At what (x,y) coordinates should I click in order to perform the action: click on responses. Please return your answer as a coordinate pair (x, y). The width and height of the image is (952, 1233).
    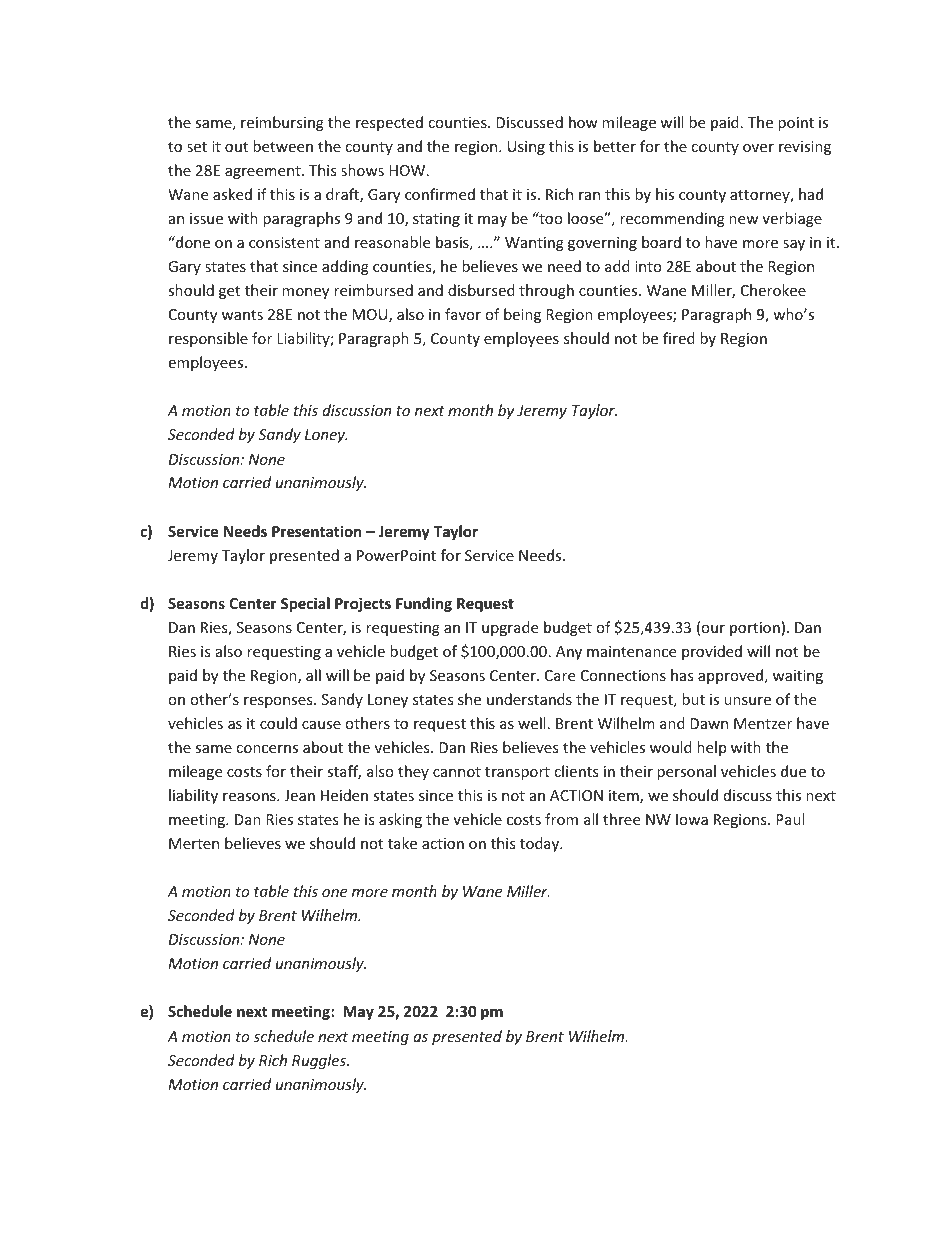
    Looking at the image, I should click on (279, 702).
